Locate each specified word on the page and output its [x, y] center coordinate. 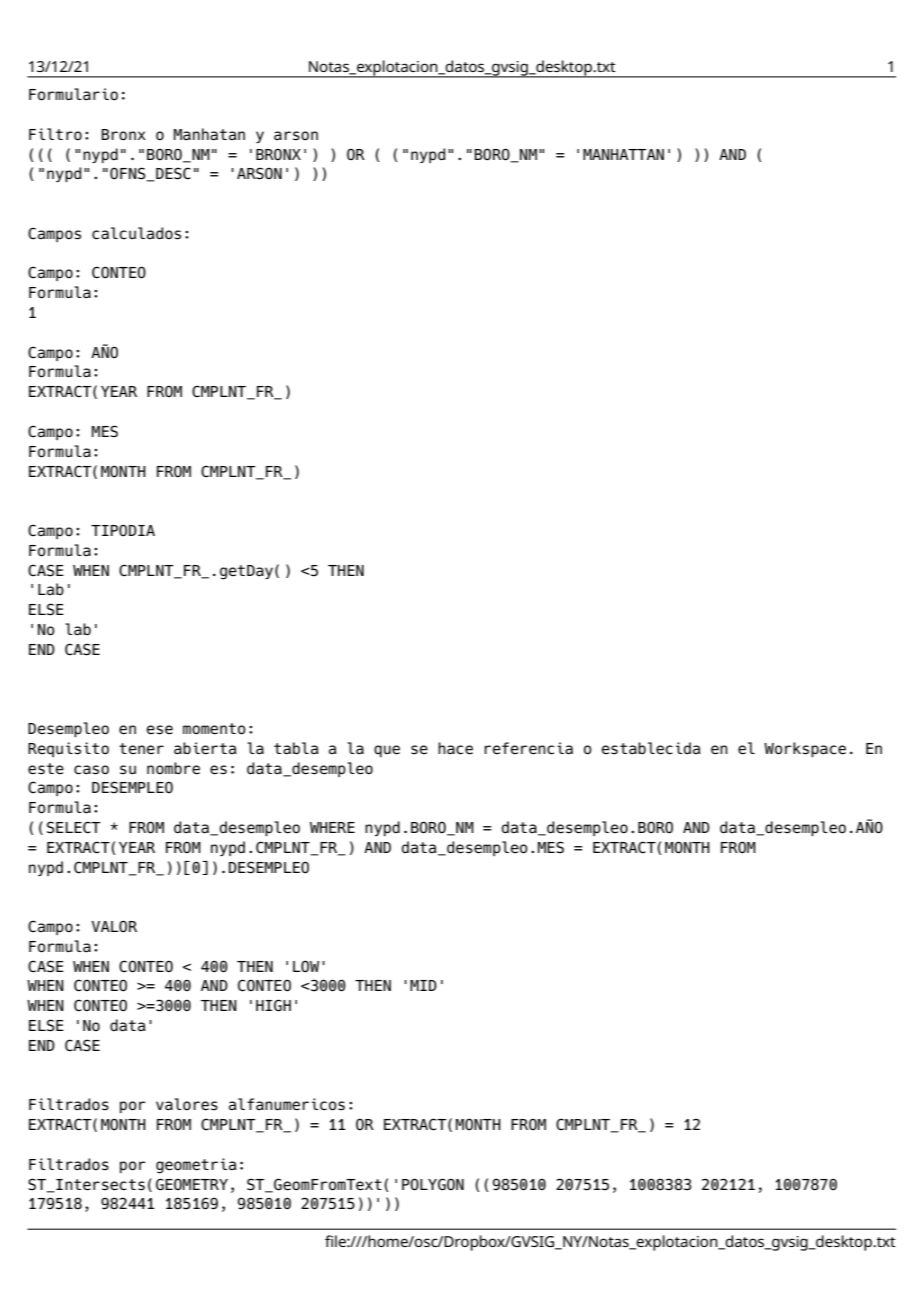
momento [214, 729]
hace [455, 748]
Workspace [805, 749]
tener [141, 749]
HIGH [273, 1005]
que [387, 751]
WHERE [332, 827]
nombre [173, 768]
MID [423, 985]
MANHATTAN [623, 154]
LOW [306, 966]
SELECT [74, 827]
